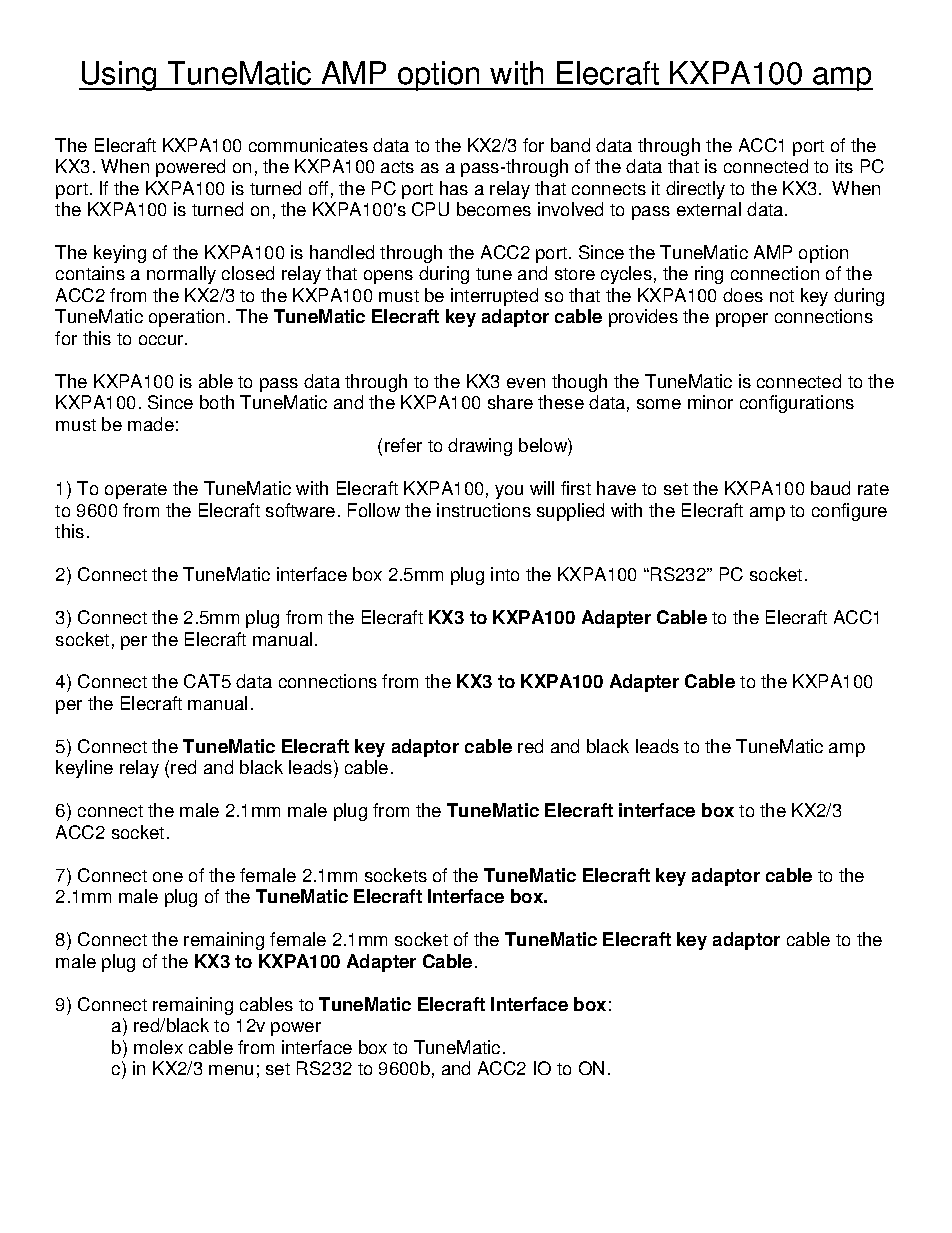 This screenshot has height=1233, width=952. What do you see at coordinates (505, 574) in the screenshot?
I see `into` at bounding box center [505, 574].
